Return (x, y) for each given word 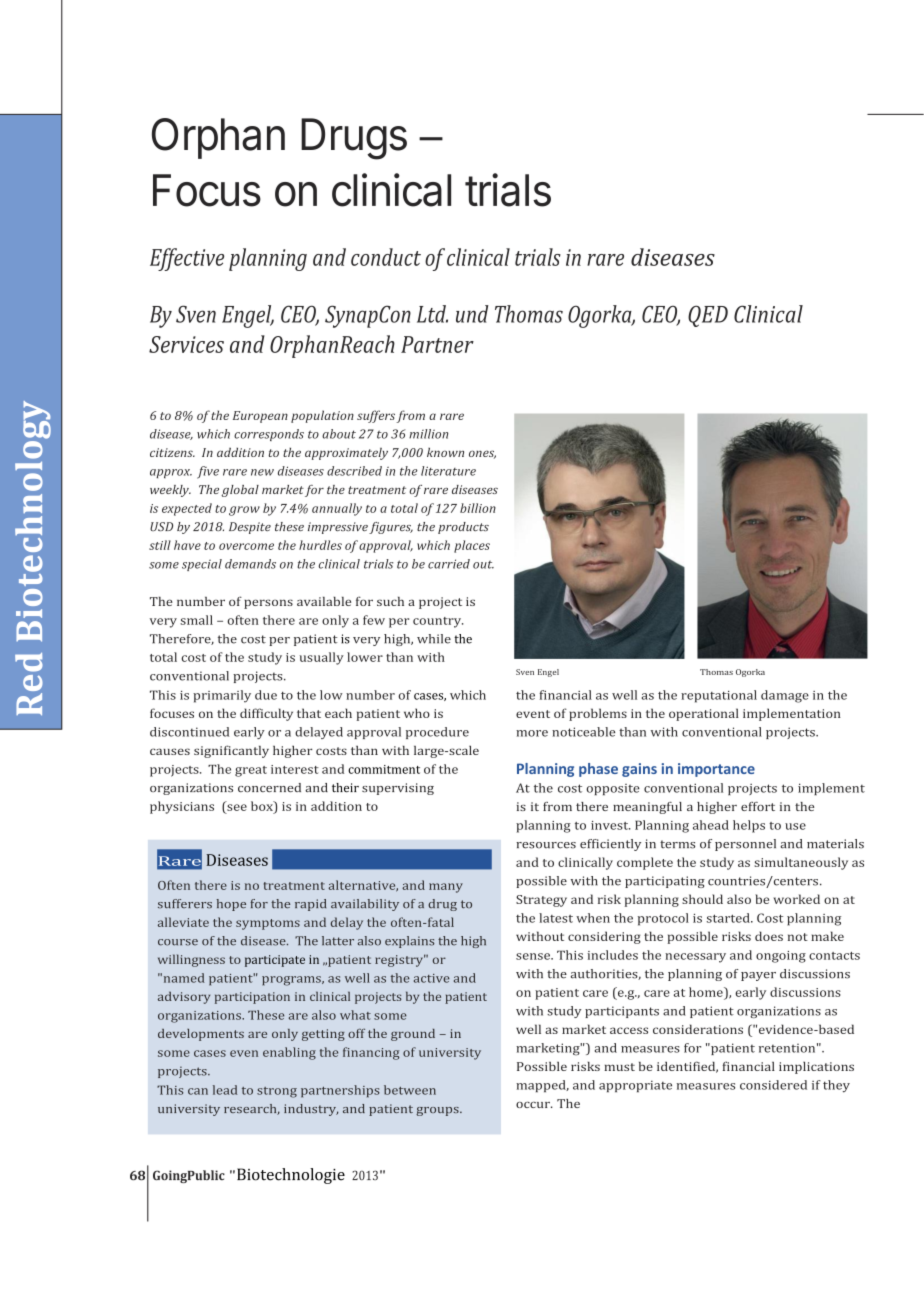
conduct (386, 257)
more (532, 733)
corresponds (269, 435)
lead (225, 1090)
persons (268, 604)
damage (785, 696)
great (251, 771)
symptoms (268, 924)
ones (482, 454)
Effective (187, 259)
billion (478, 508)
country (438, 622)
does (769, 936)
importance (716, 770)
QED (708, 316)
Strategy (541, 901)
